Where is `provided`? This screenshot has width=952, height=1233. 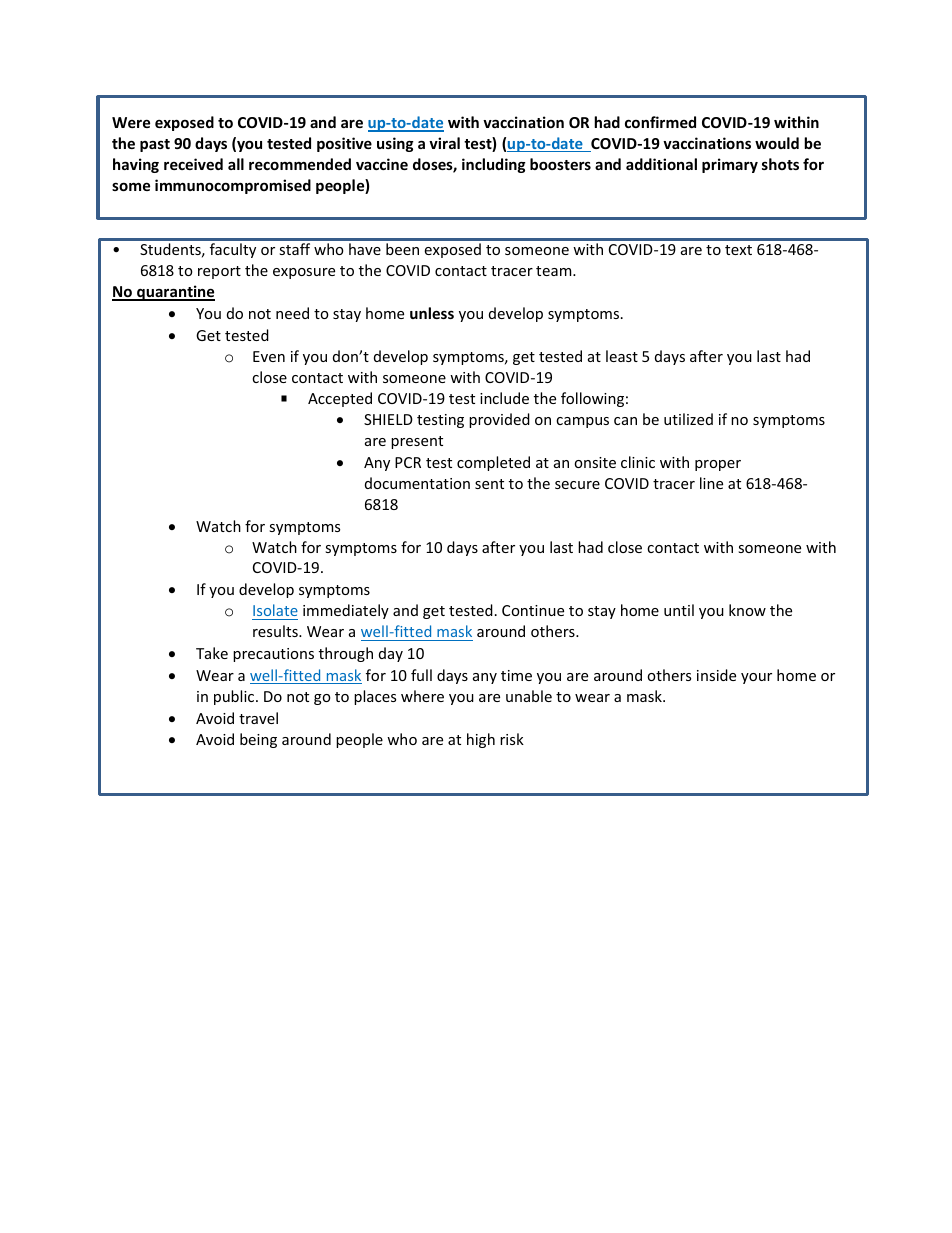
provided is located at coordinates (499, 420).
